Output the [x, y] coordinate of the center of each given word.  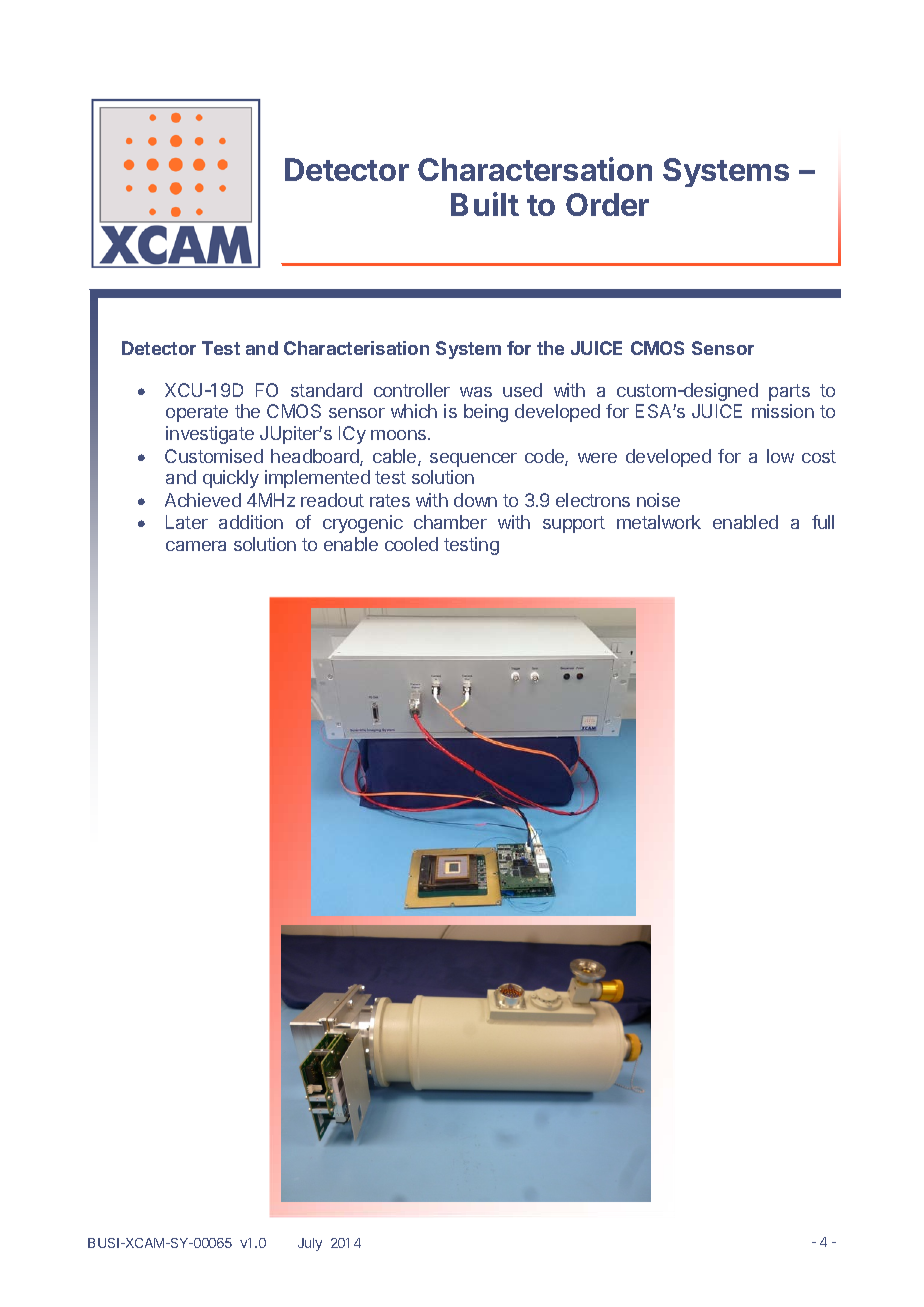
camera [196, 546]
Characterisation [356, 348]
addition [251, 522]
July [310, 1244]
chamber [450, 522]
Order [607, 204]
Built [485, 204]
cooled [411, 544]
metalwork [659, 522]
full [823, 522]
